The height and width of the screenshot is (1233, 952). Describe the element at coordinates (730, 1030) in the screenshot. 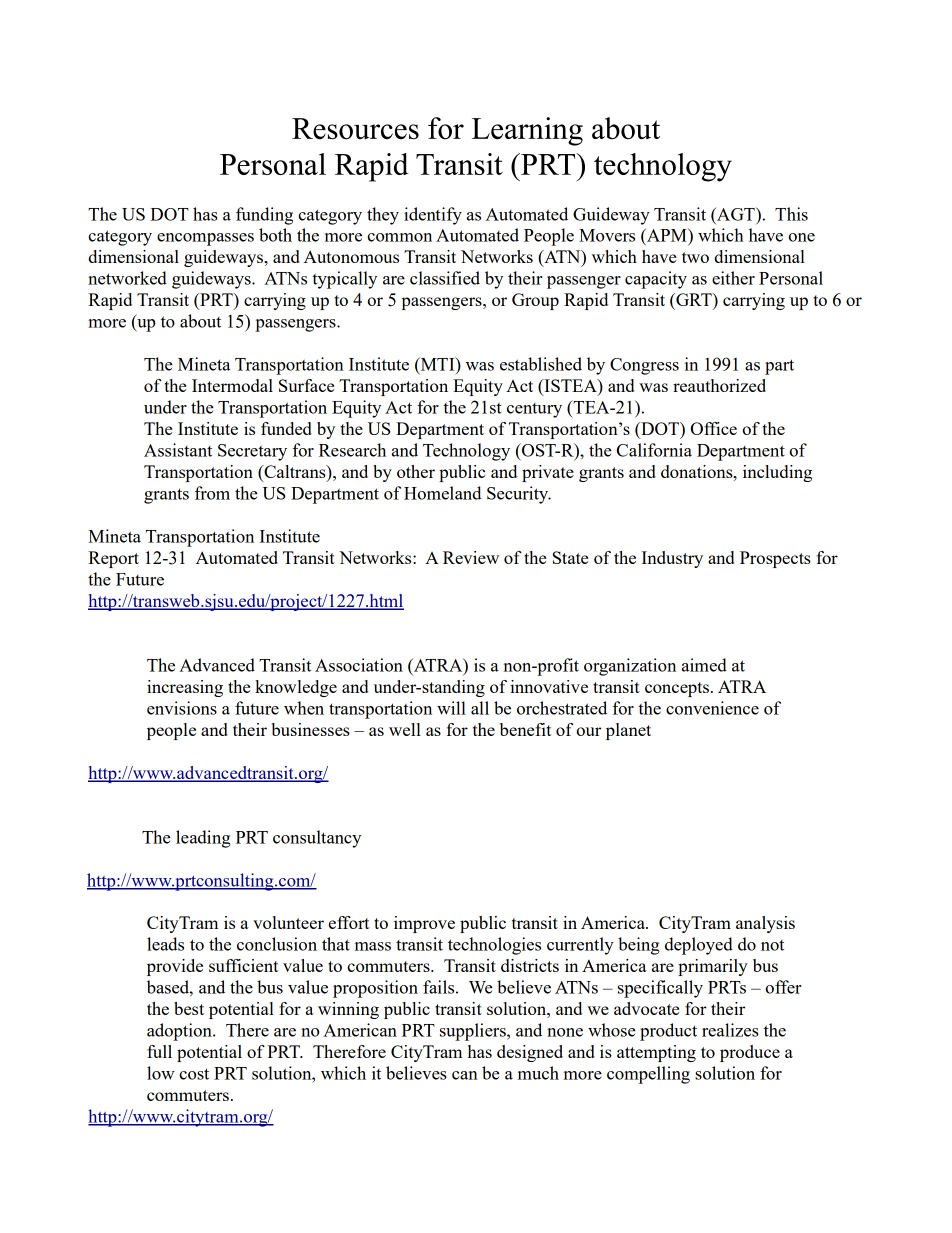

I see `realizes` at that location.
